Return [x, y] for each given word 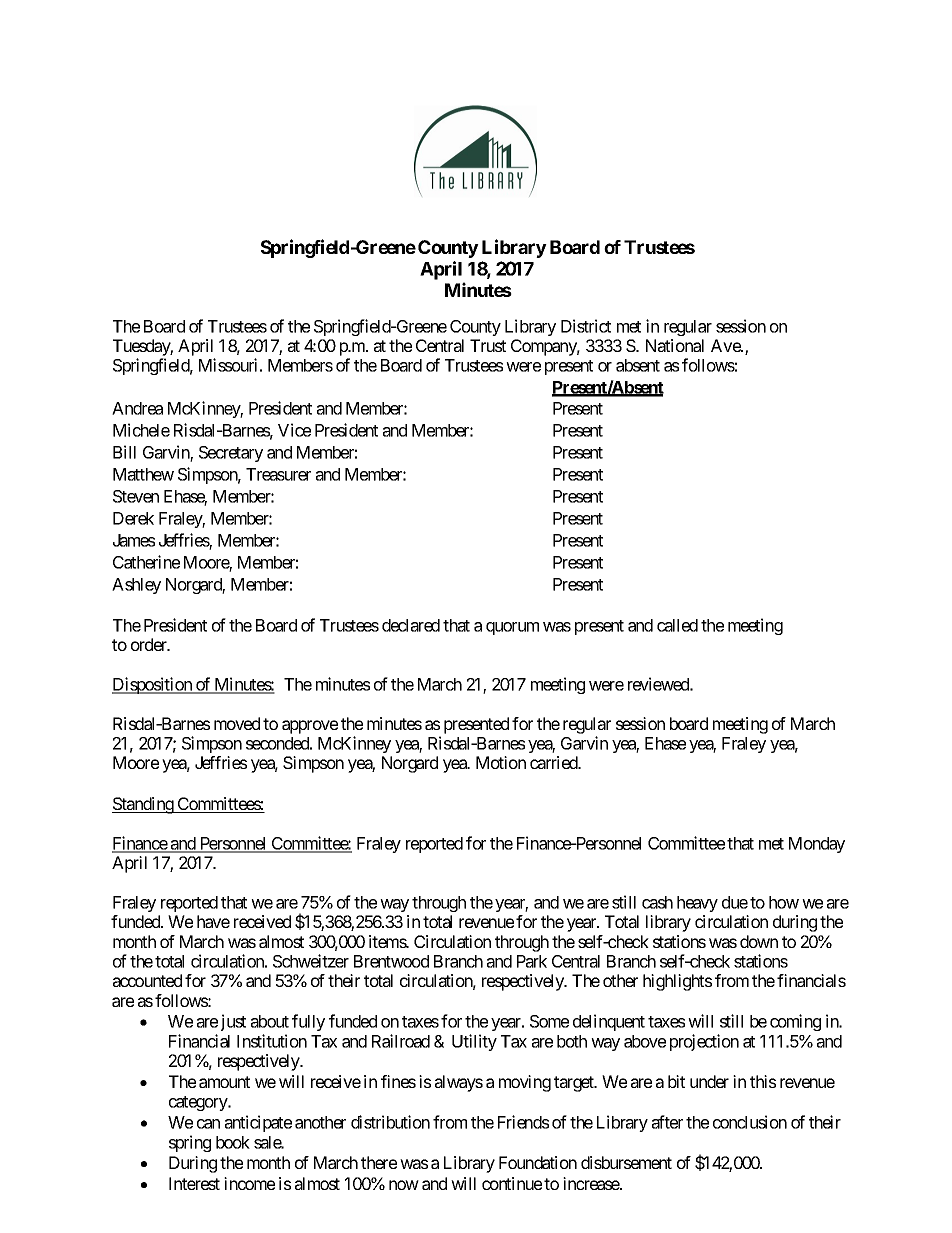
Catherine [146, 562]
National [675, 345]
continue [512, 1183]
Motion [501, 762]
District [586, 326]
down [759, 941]
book [233, 1142]
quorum [512, 628]
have [213, 921]
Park [532, 961]
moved [237, 723]
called [677, 625]
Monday [817, 845]
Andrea [137, 408]
